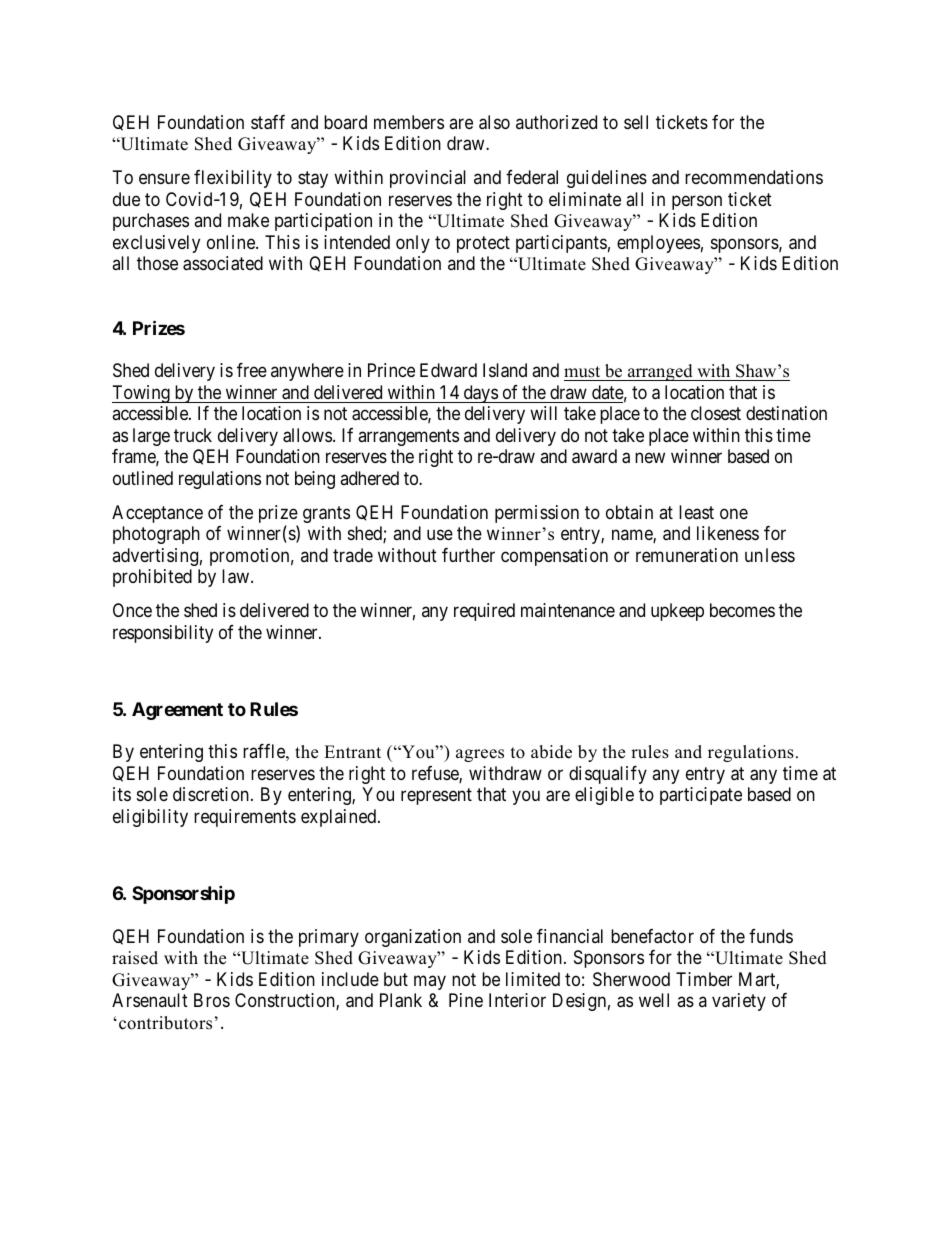  What do you see at coordinates (466, 1000) in the screenshot?
I see `Pine` at bounding box center [466, 1000].
